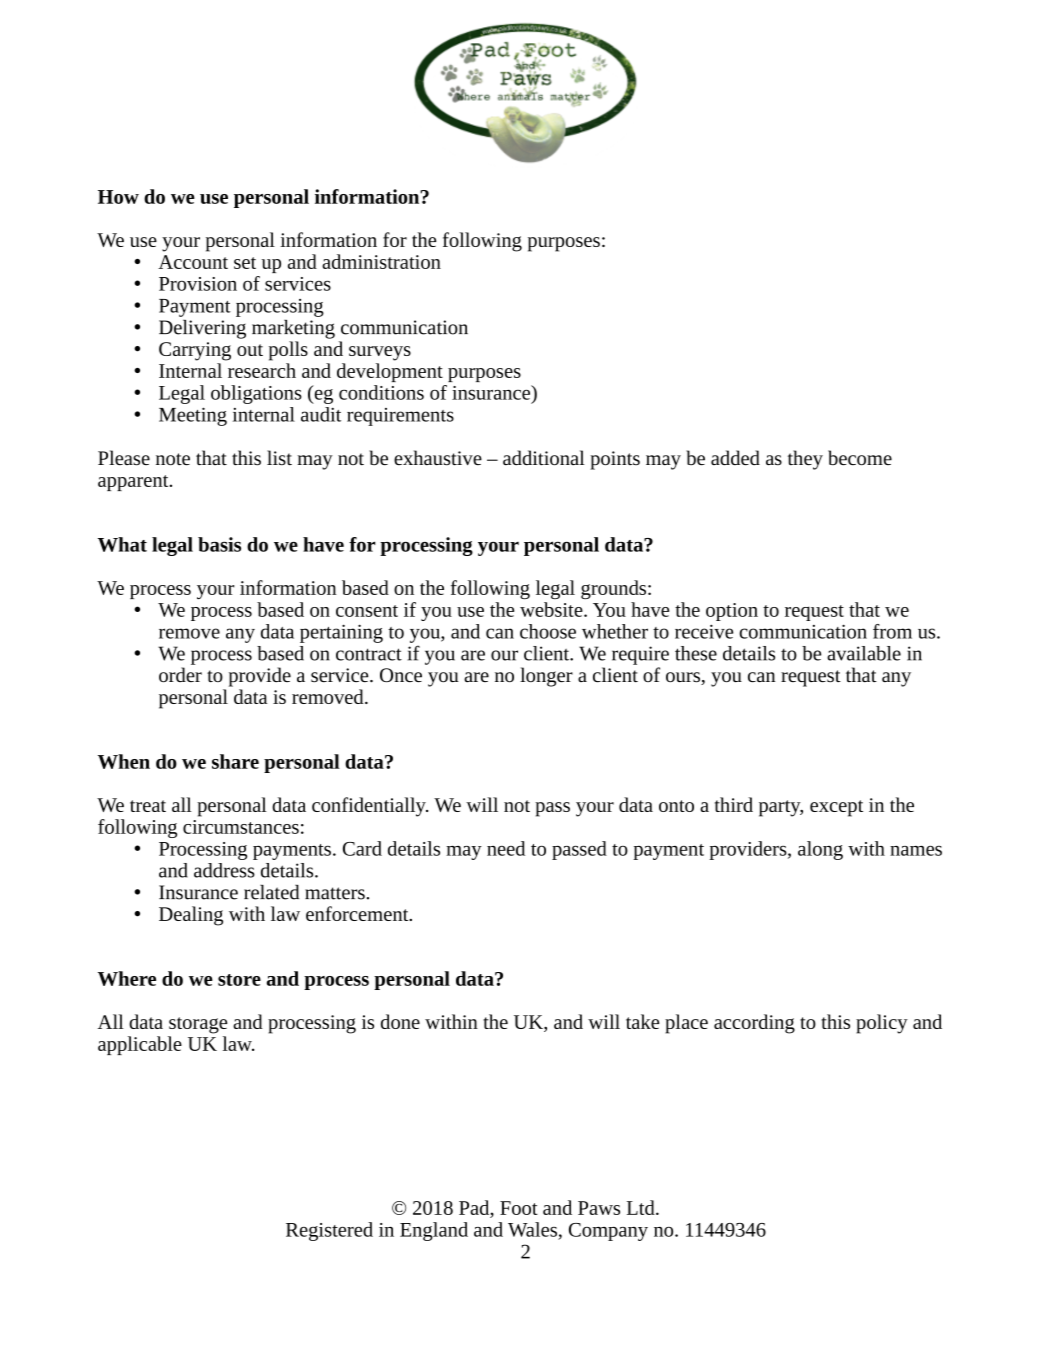 Image resolution: width=1051 pixels, height=1360 pixels. Describe the element at coordinates (546, 677) in the image. I see `longer` at that location.
